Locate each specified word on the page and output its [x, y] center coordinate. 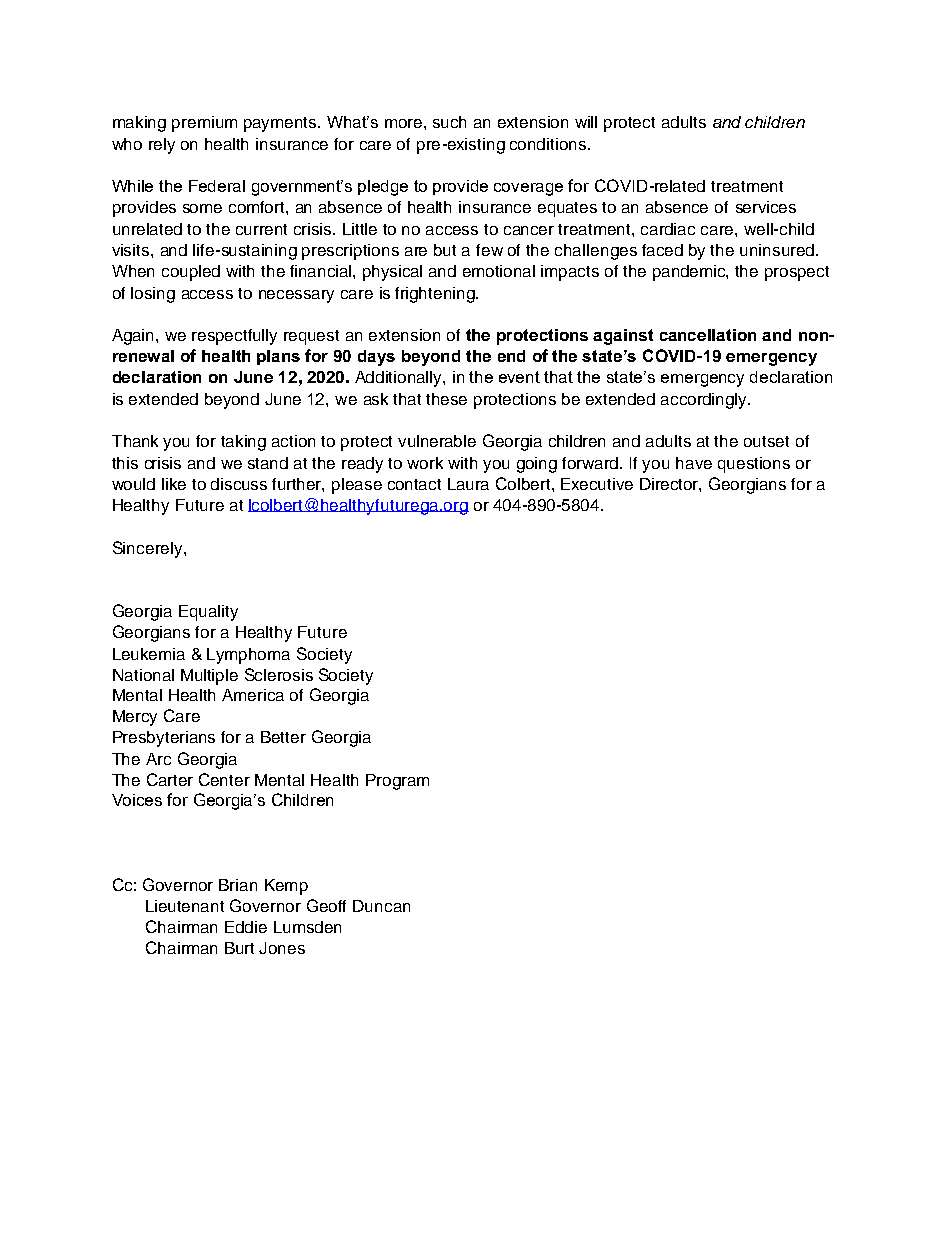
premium [204, 124]
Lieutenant [185, 906]
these [446, 399]
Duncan [381, 906]
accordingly [705, 401]
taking [243, 443]
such [449, 122]
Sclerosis [279, 674]
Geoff [326, 905]
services [766, 207]
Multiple [209, 677]
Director [670, 485]
